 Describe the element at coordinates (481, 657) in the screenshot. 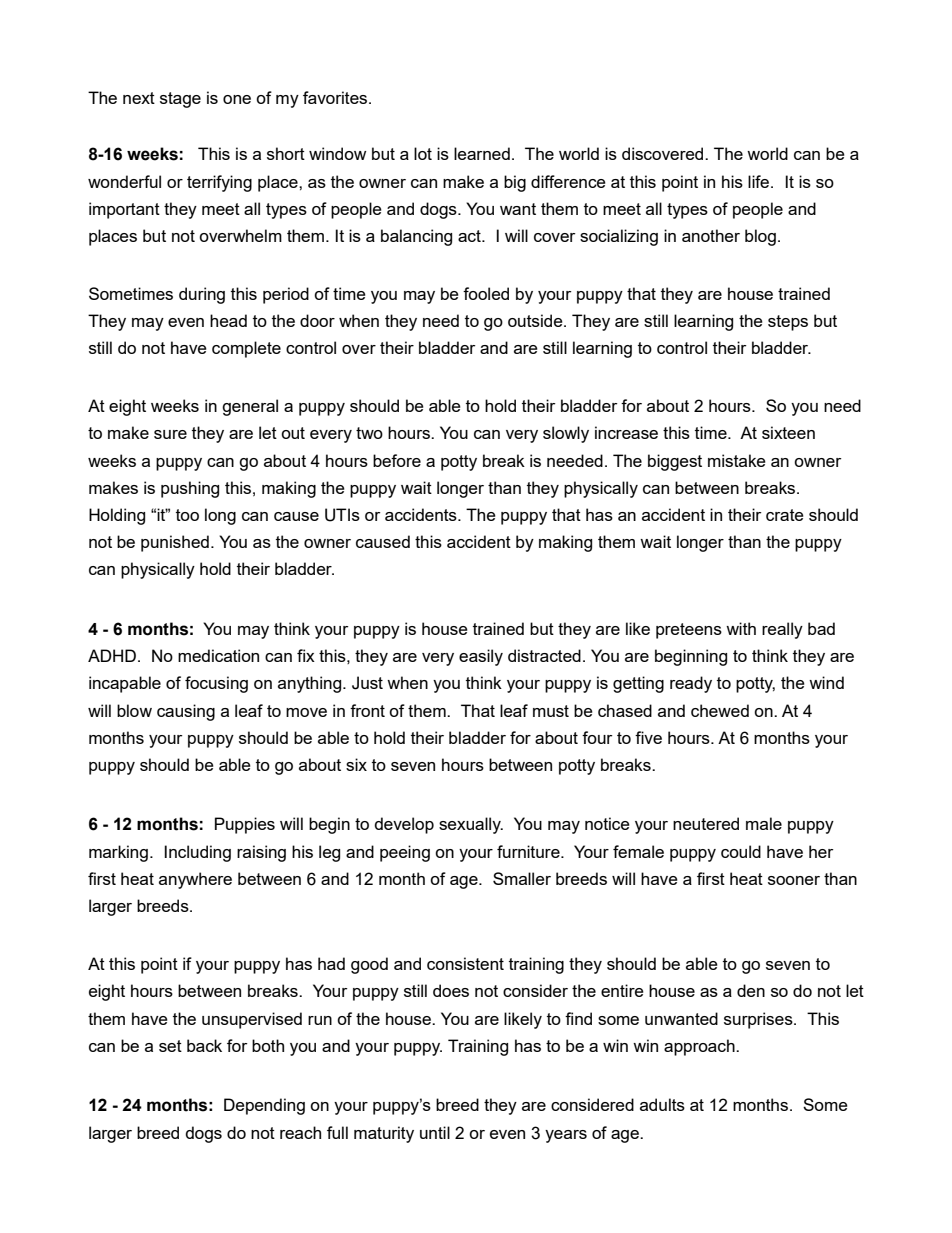

I see `easily` at that location.
